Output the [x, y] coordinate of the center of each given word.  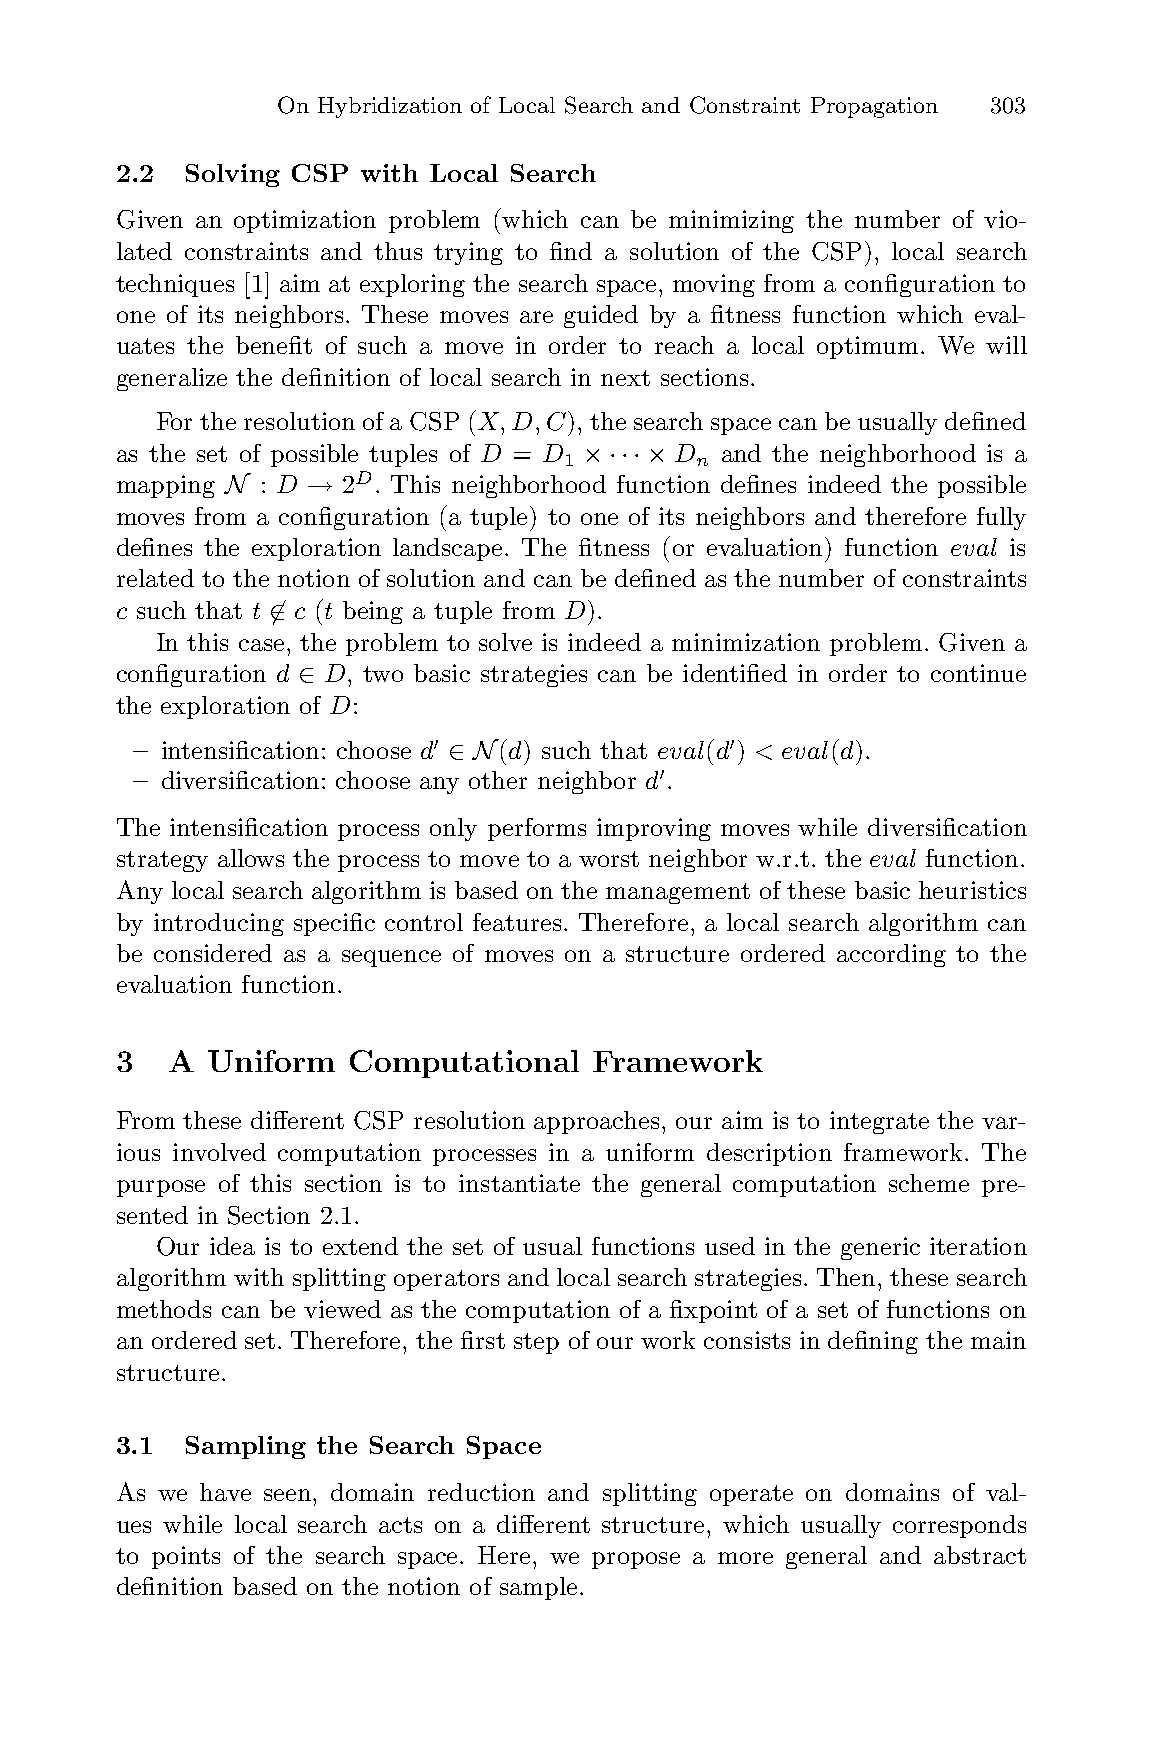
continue [978, 673]
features [517, 922]
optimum [867, 347]
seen [289, 1495]
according [891, 955]
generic [880, 1248]
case [261, 645]
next [625, 378]
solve [505, 642]
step [536, 1343]
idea [232, 1246]
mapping [166, 486]
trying [468, 253]
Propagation [874, 107]
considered [213, 953]
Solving [233, 175]
